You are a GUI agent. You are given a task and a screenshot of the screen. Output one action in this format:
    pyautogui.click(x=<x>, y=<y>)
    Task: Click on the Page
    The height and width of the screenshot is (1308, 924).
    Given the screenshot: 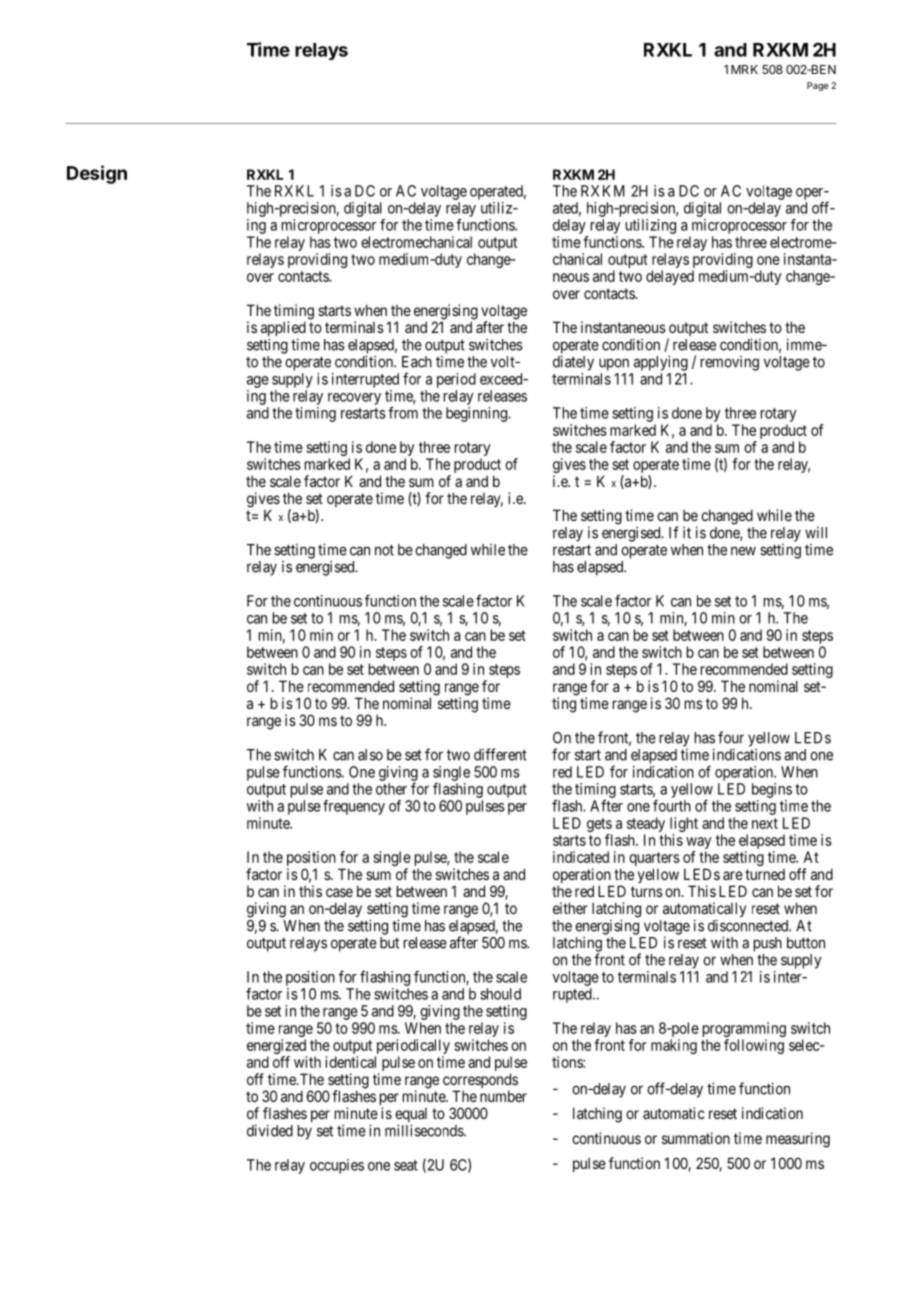 What is the action you would take?
    pyautogui.click(x=817, y=86)
